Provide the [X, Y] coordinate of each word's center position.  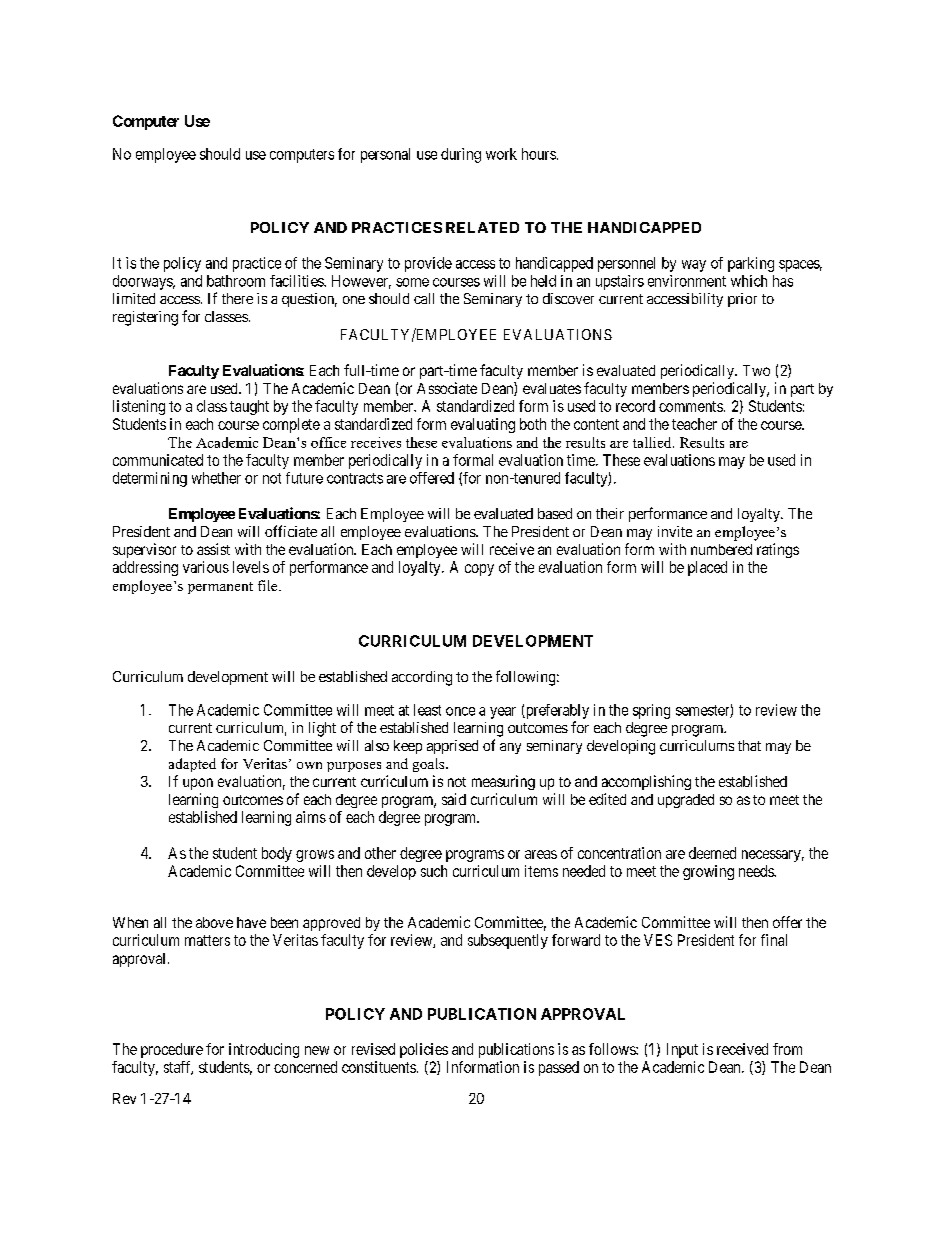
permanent [220, 588]
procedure [172, 1050]
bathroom [236, 281]
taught [249, 407]
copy [479, 570]
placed [707, 568]
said [454, 799]
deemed [712, 853]
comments [691, 406]
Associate [447, 388]
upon [198, 784]
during [461, 155]
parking [751, 264]
